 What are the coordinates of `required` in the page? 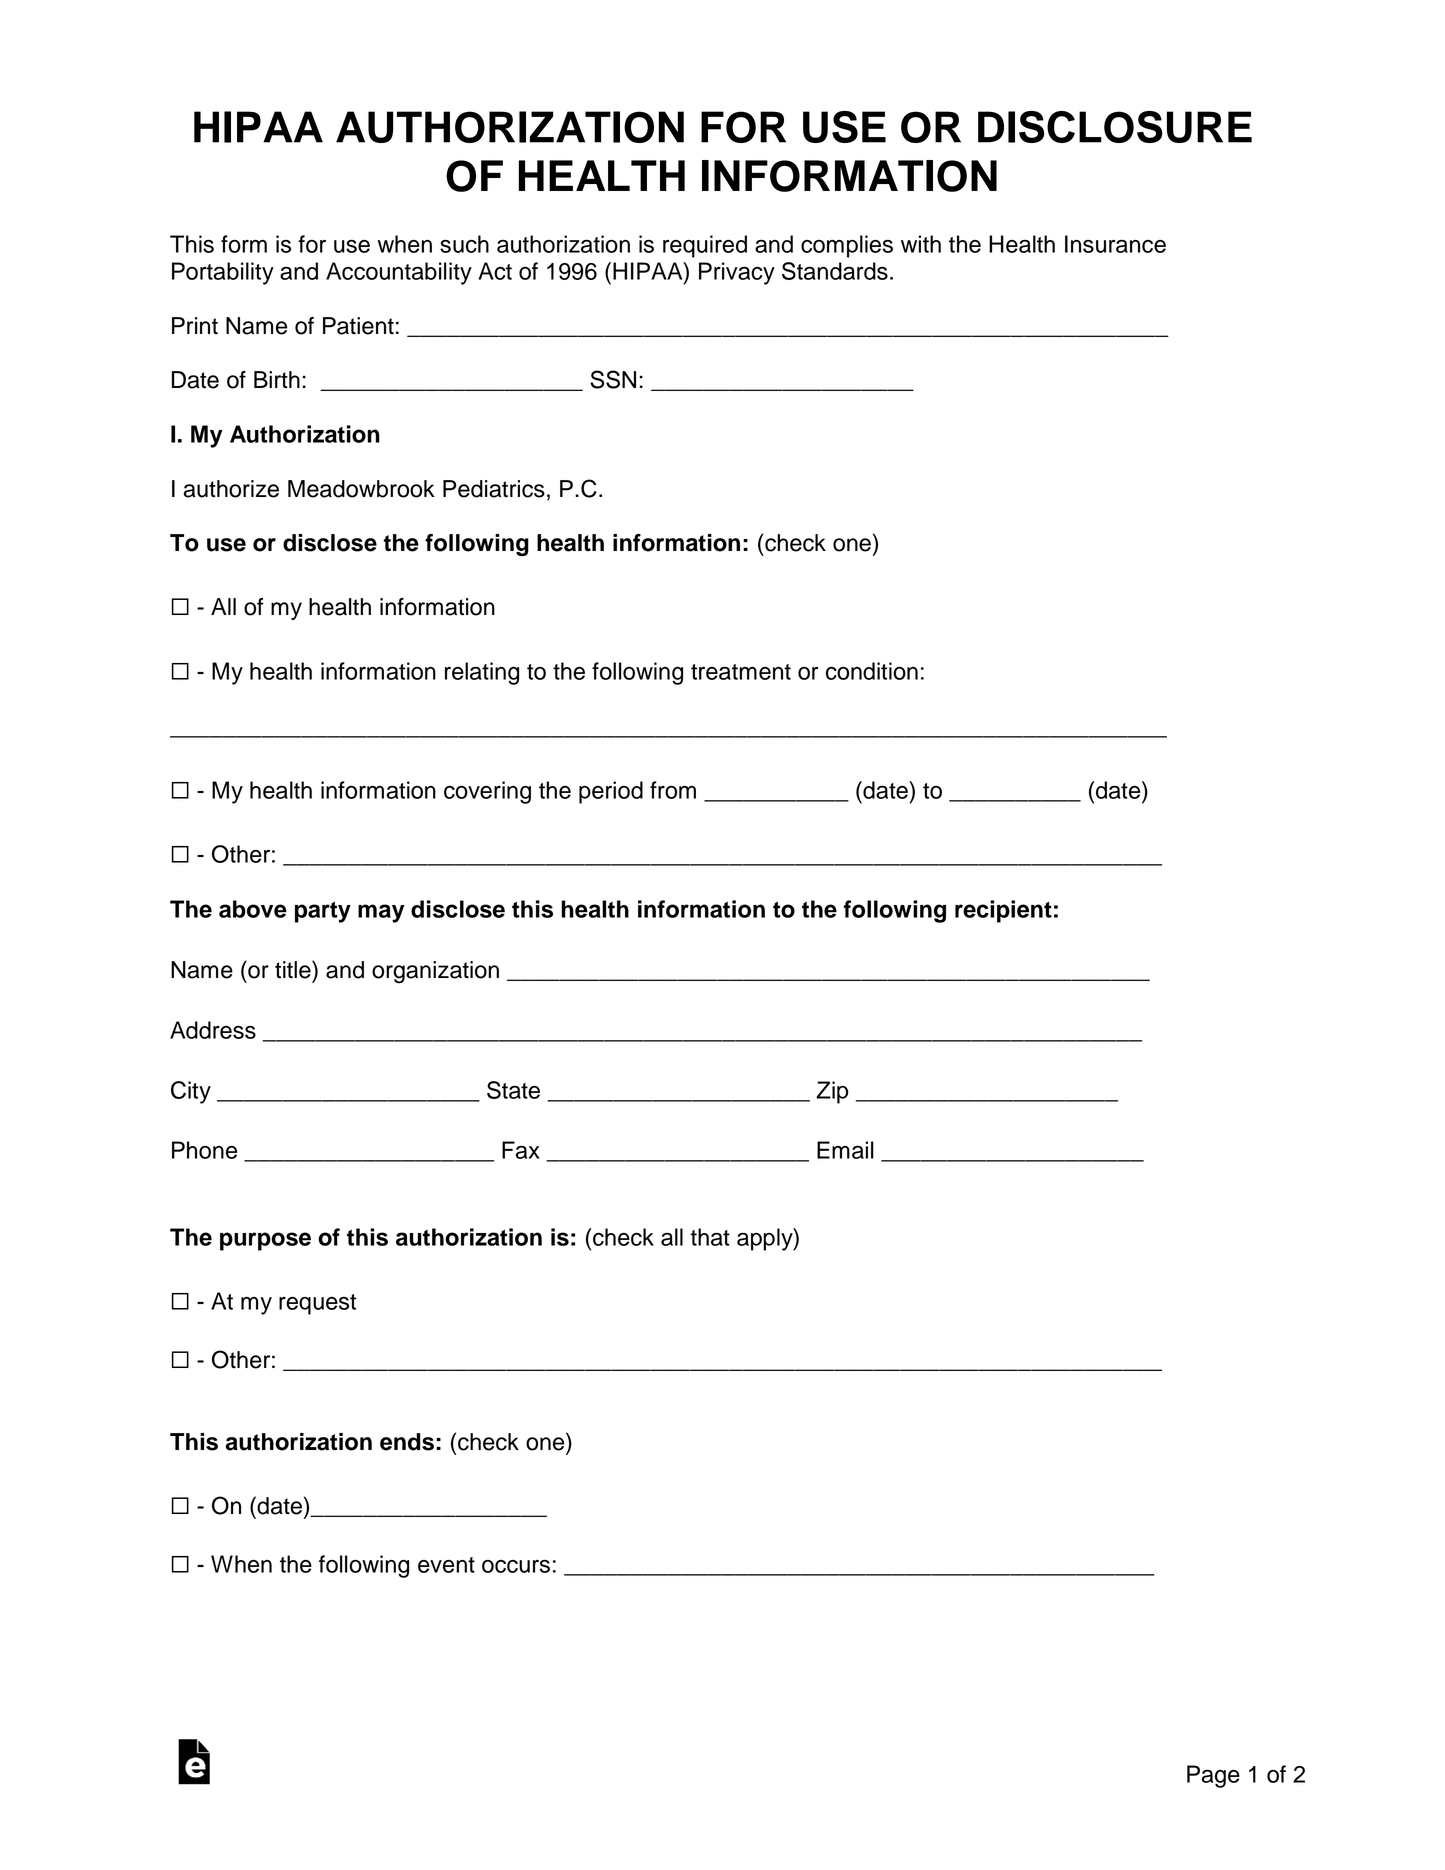 It's located at (705, 246).
